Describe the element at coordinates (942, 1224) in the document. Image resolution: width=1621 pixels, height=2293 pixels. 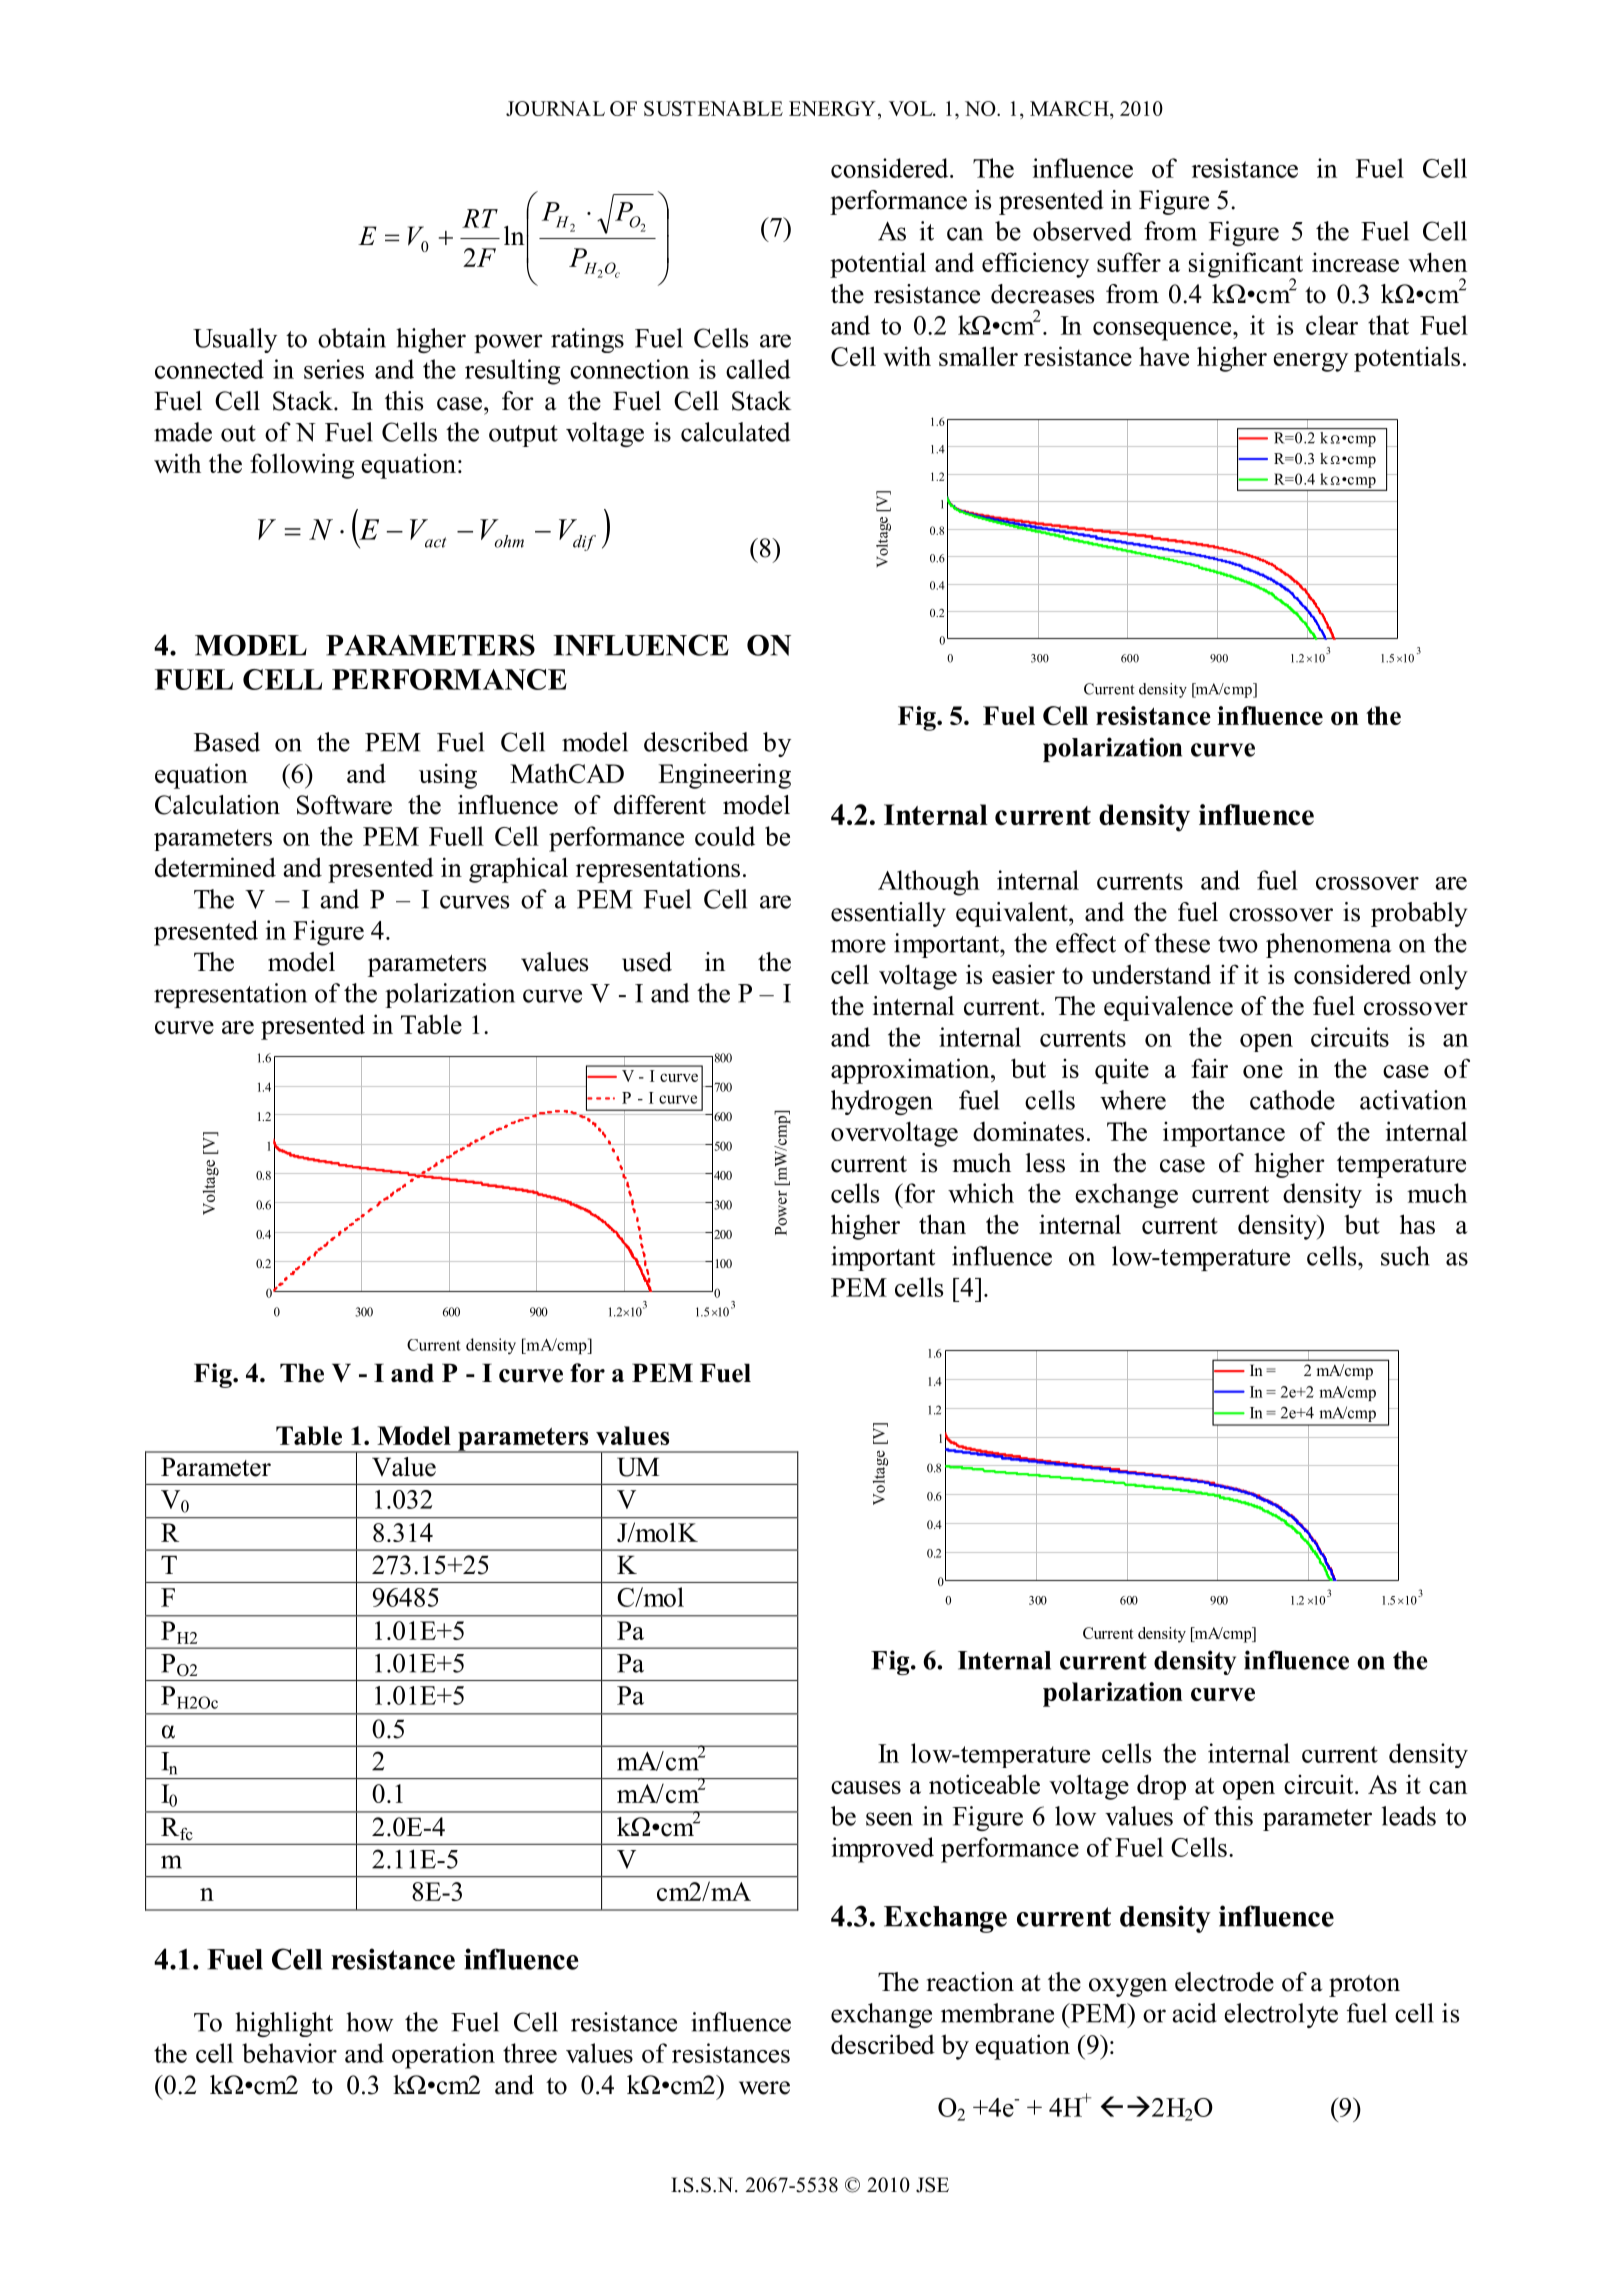
I see `than` at that location.
